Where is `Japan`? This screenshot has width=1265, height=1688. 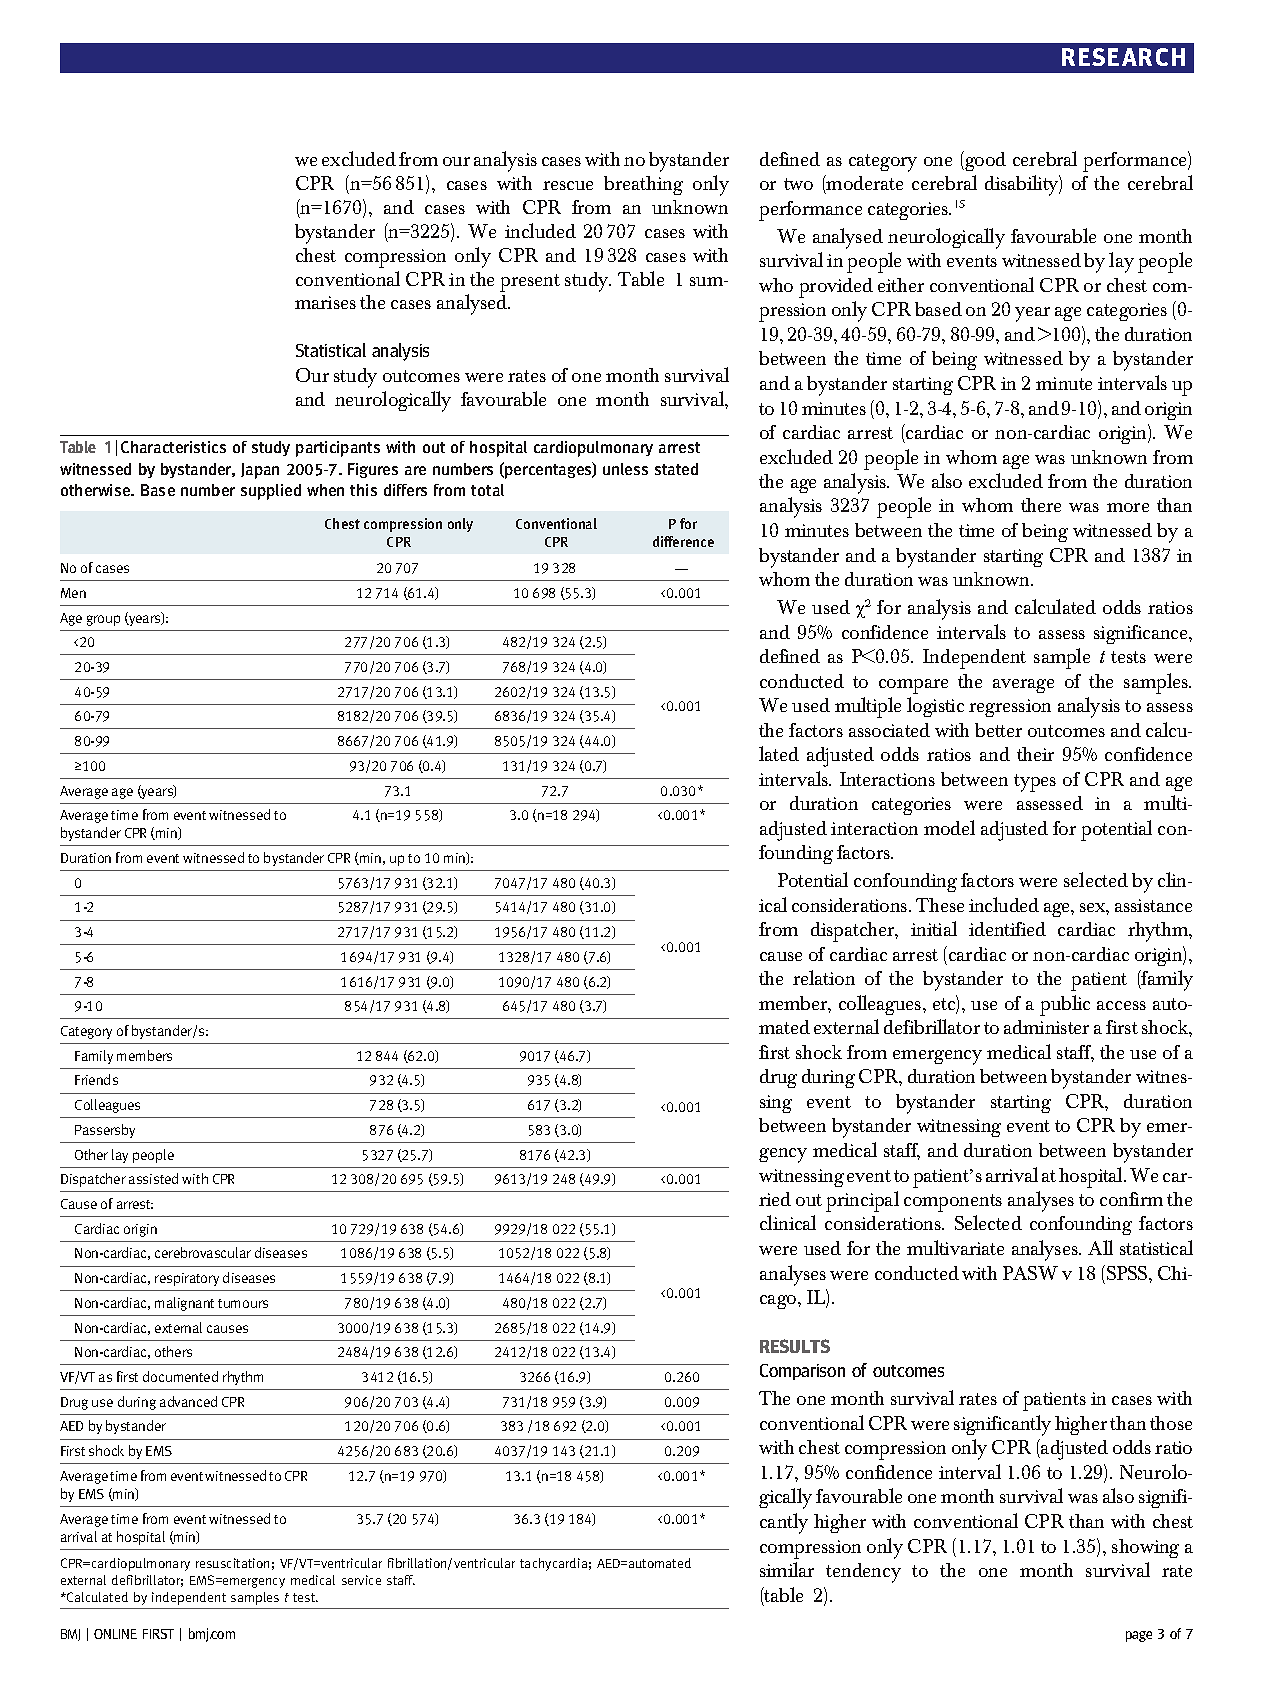
Japan is located at coordinates (260, 471).
